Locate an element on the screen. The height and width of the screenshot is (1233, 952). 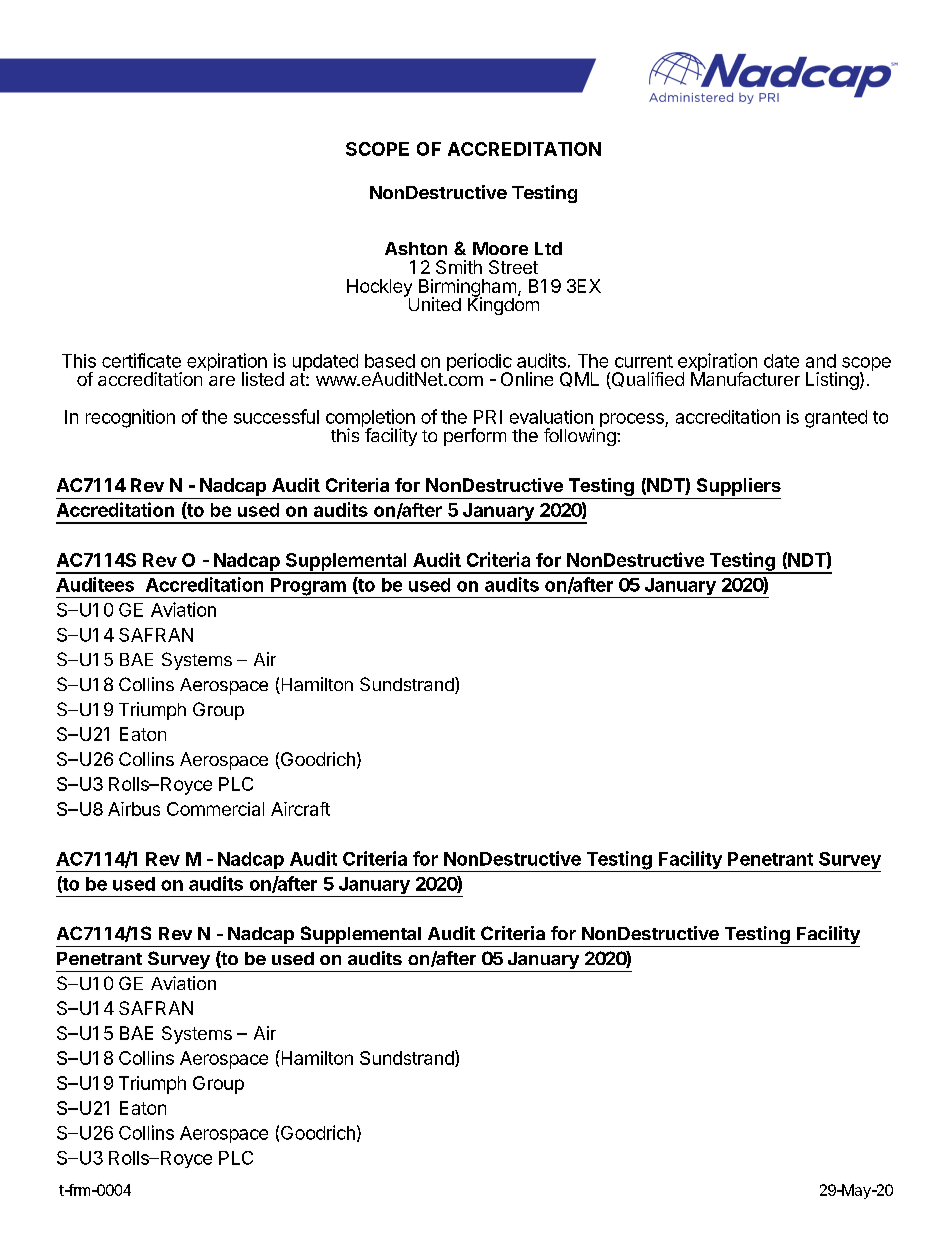
Commercial is located at coordinates (215, 809).
